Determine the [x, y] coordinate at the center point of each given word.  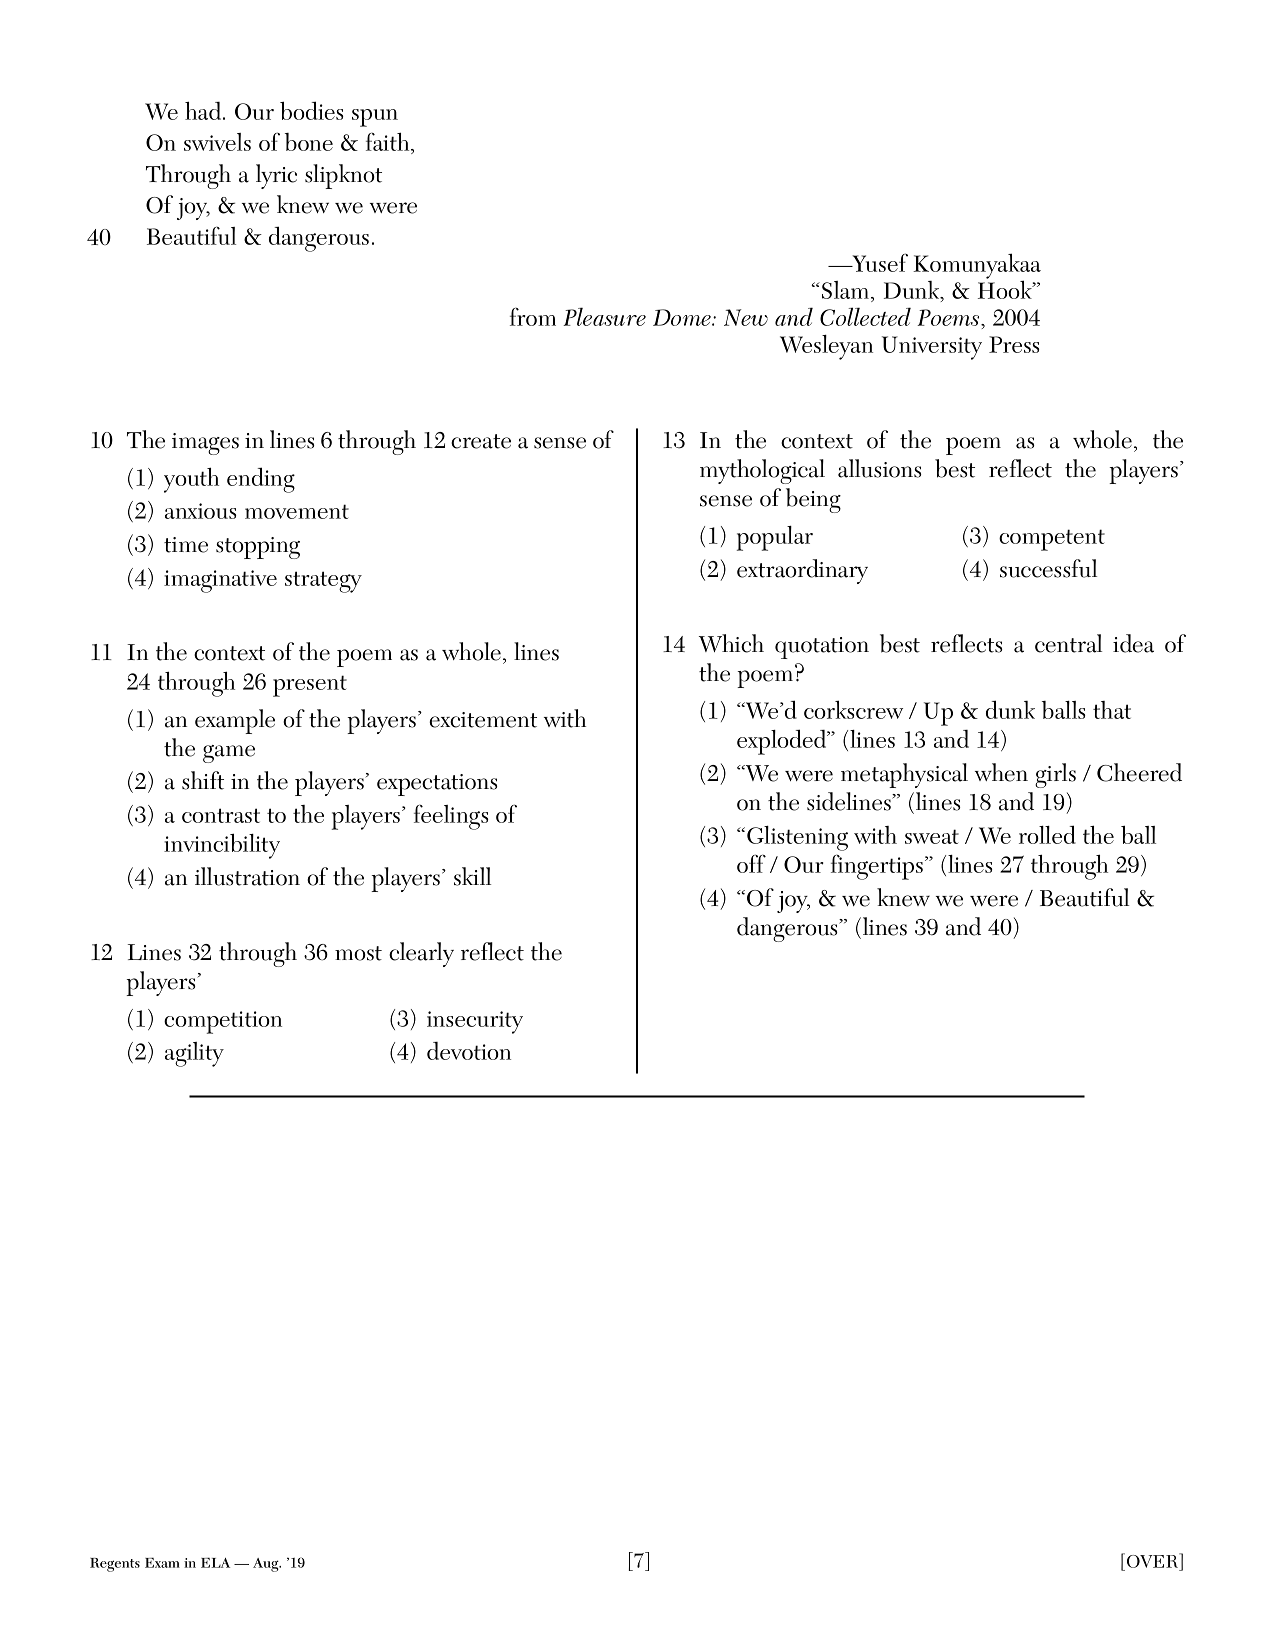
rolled [1047, 834]
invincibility [222, 846]
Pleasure [604, 316]
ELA [215, 1562]
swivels [217, 142]
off [751, 863]
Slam [847, 290]
